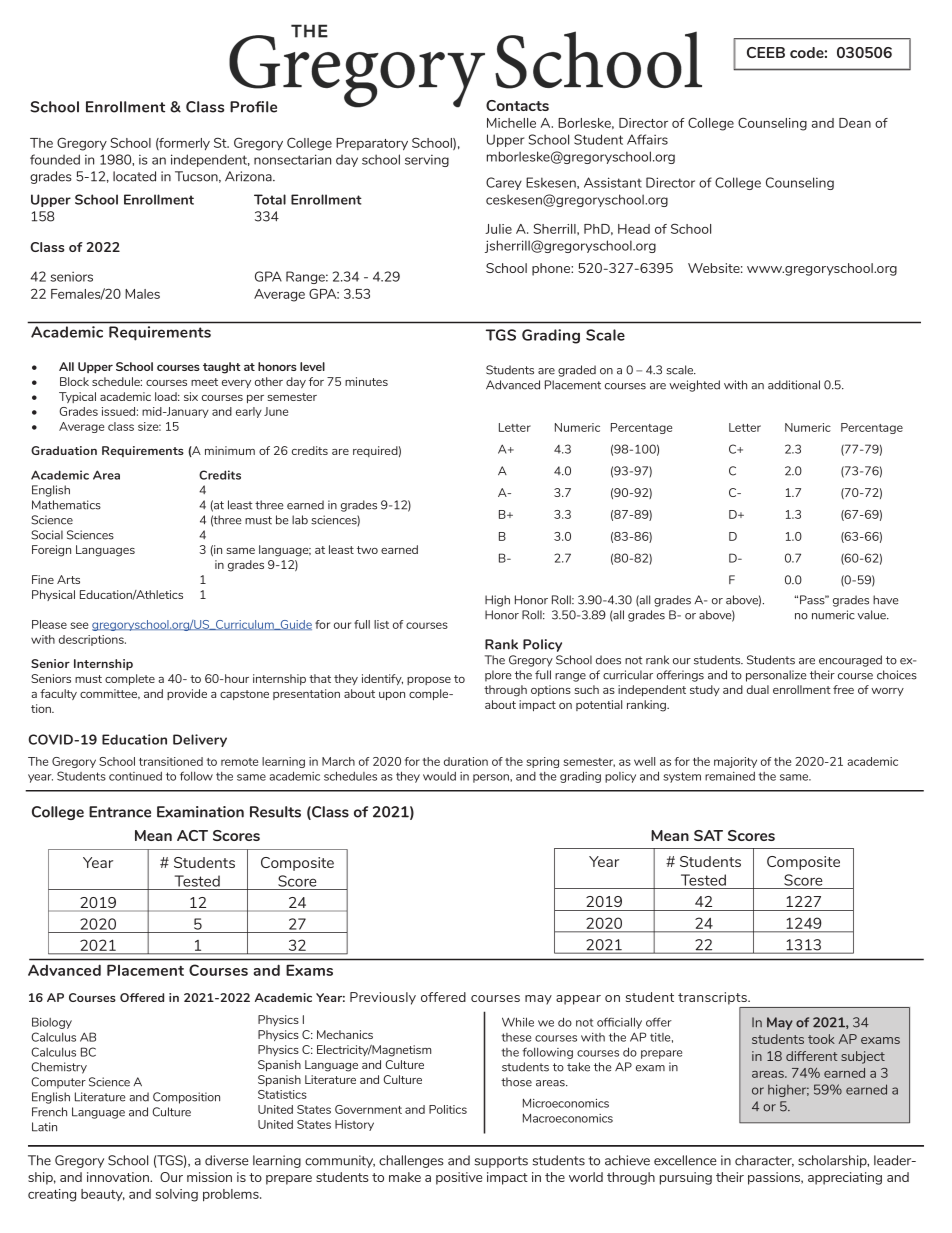  Describe the element at coordinates (855, 123) in the image. I see `Dean` at that location.
